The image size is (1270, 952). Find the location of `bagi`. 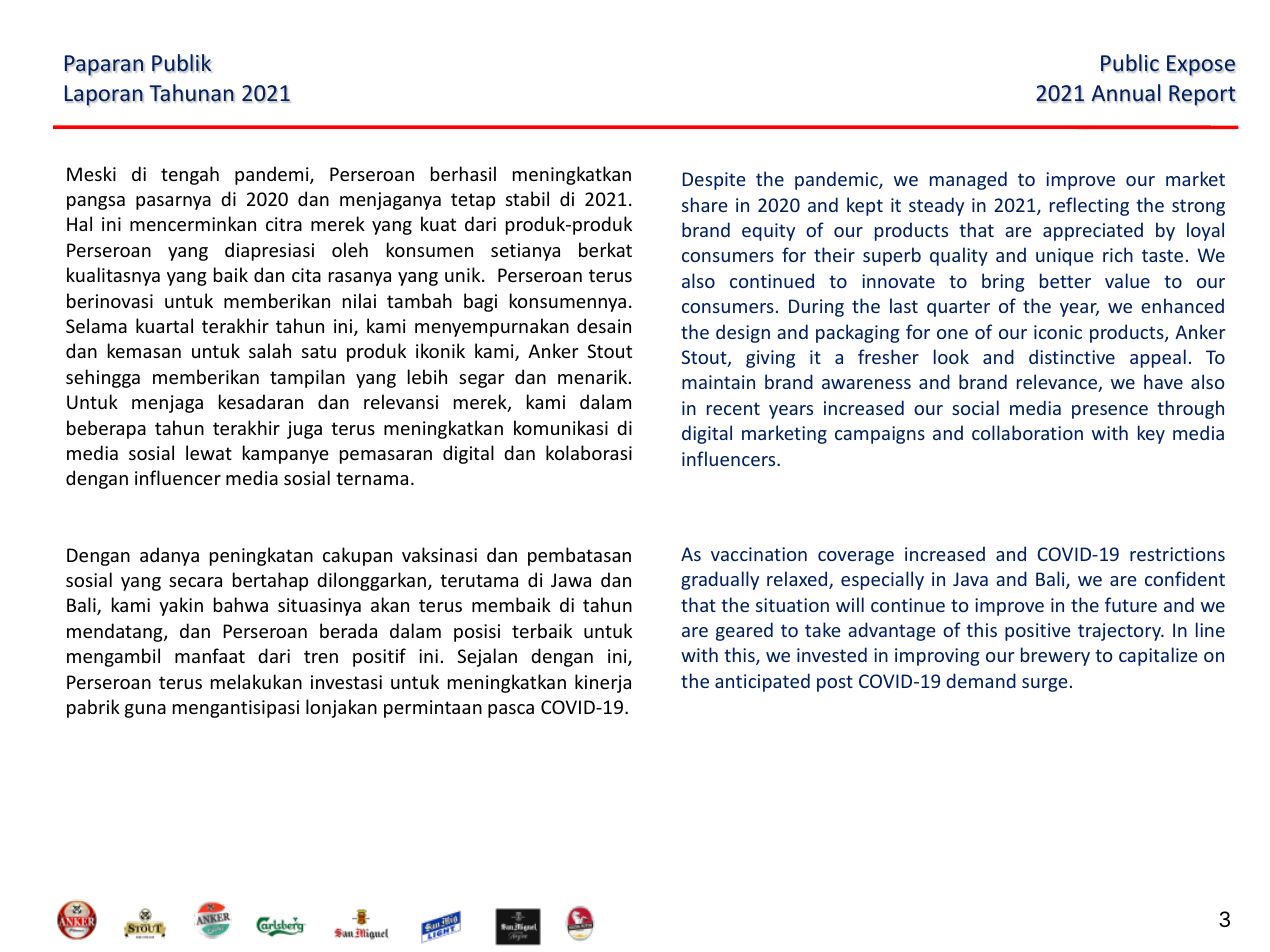

bagi is located at coordinates (480, 302).
